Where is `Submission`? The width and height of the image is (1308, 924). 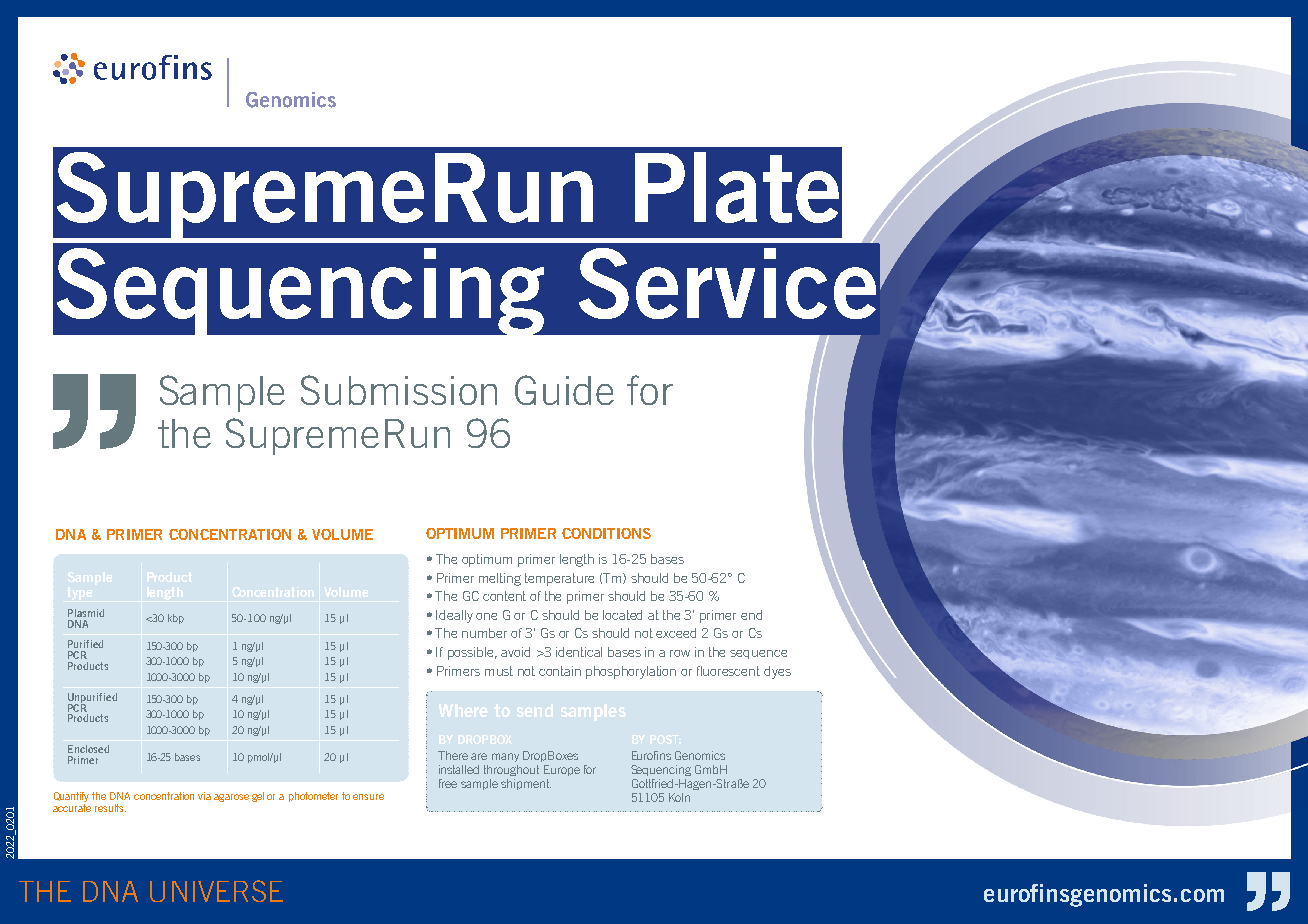
Submission is located at coordinates (399, 390).
